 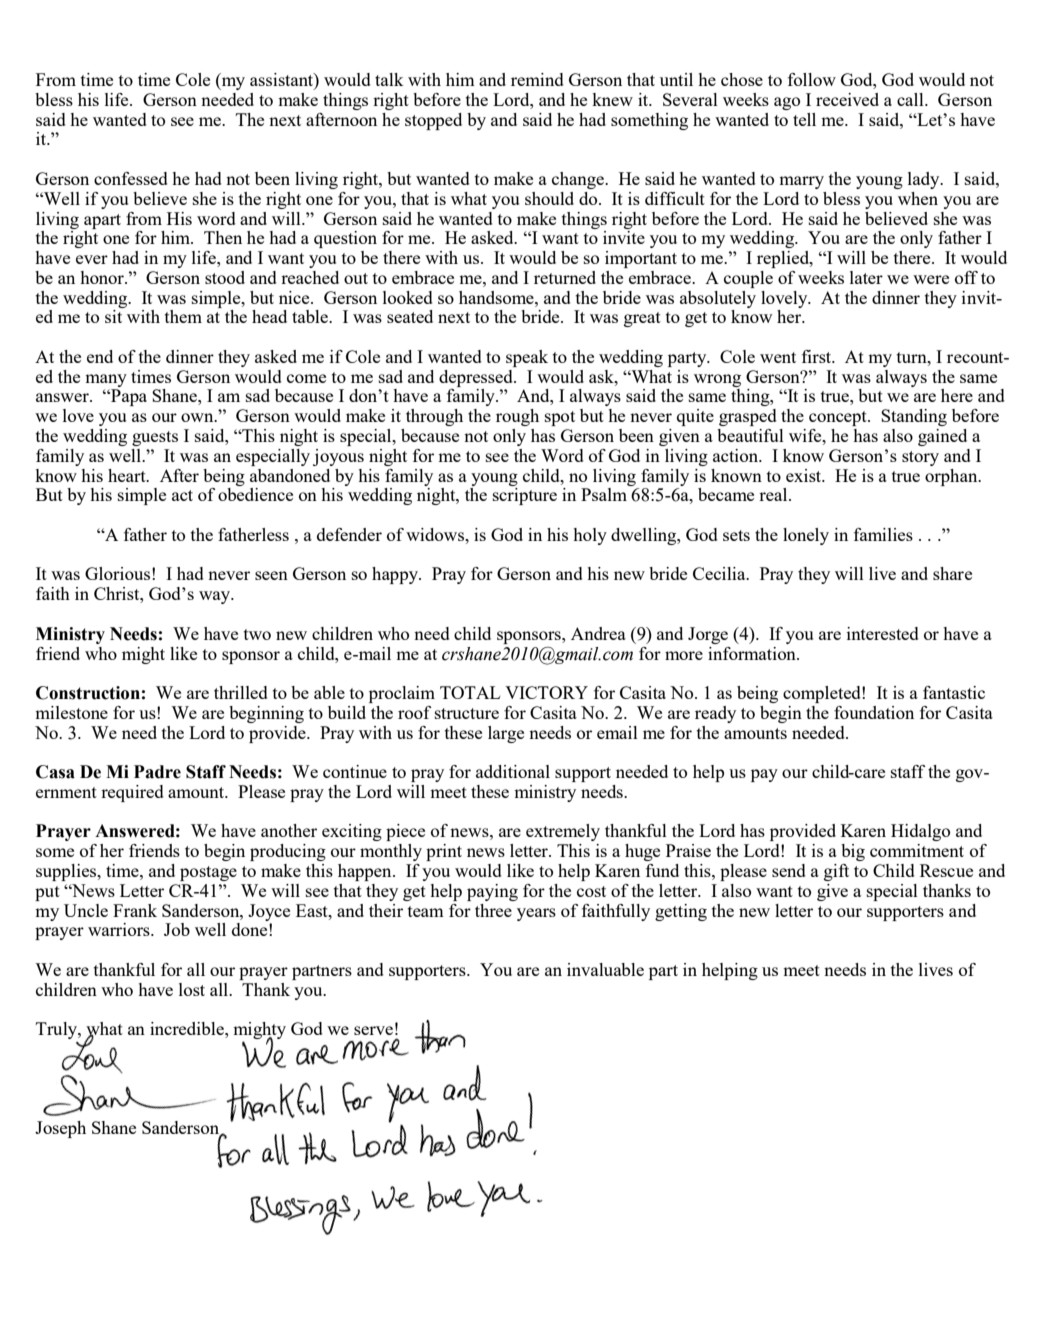 What do you see at coordinates (513, 771) in the page?
I see `additional` at bounding box center [513, 771].
